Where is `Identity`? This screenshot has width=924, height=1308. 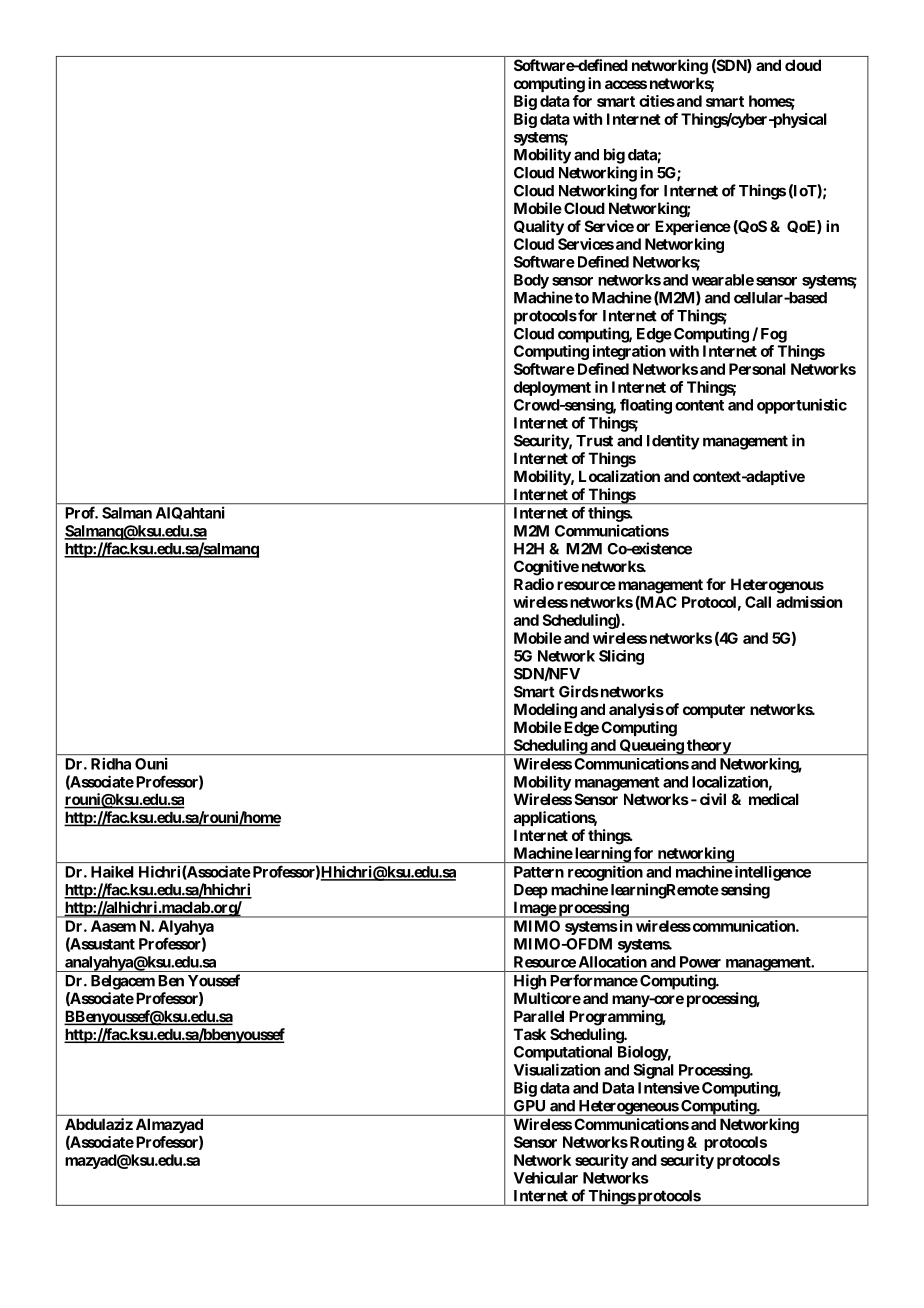
Identity is located at coordinates (673, 442).
